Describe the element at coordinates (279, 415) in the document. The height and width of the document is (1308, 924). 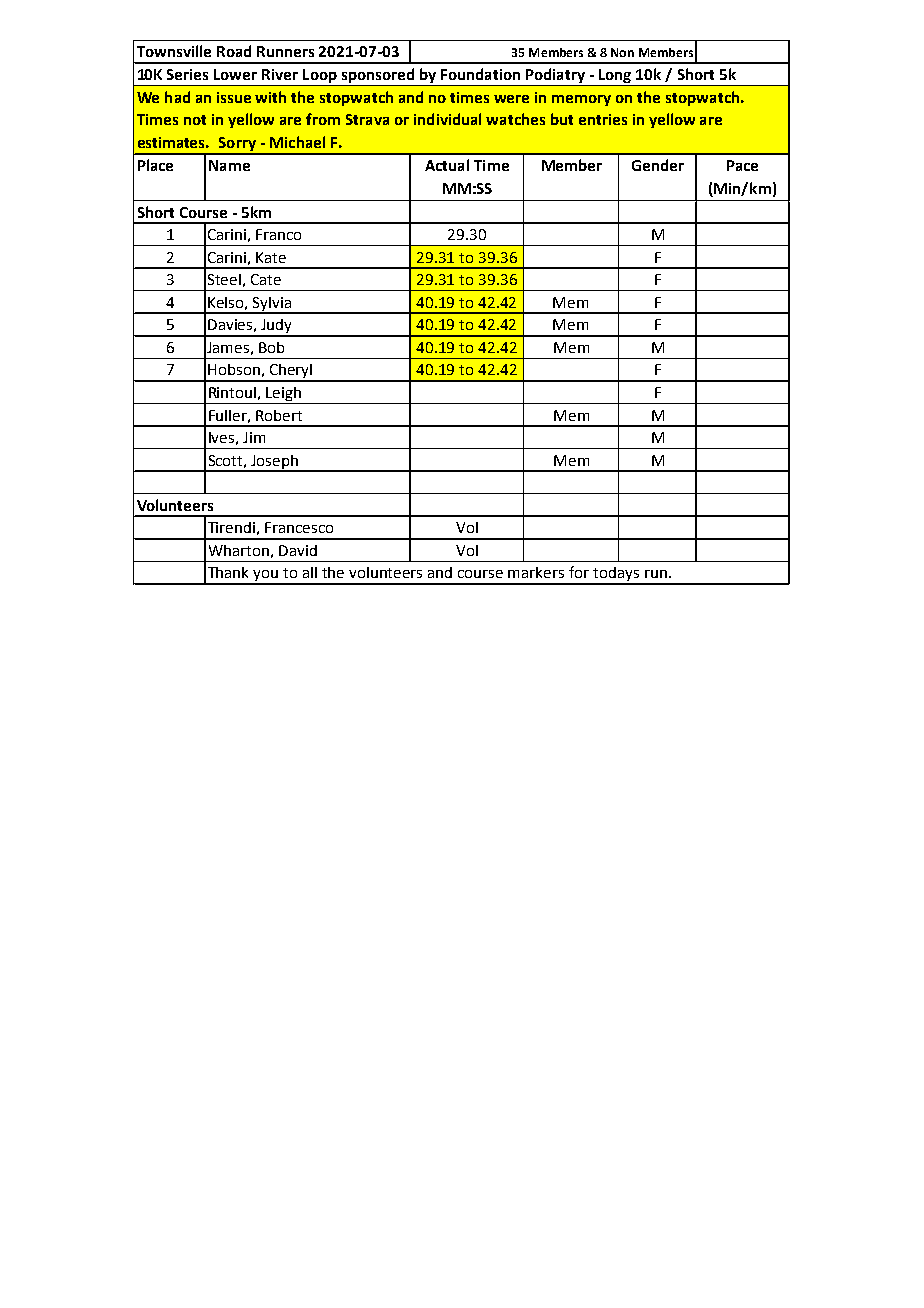
I see `Robert` at that location.
